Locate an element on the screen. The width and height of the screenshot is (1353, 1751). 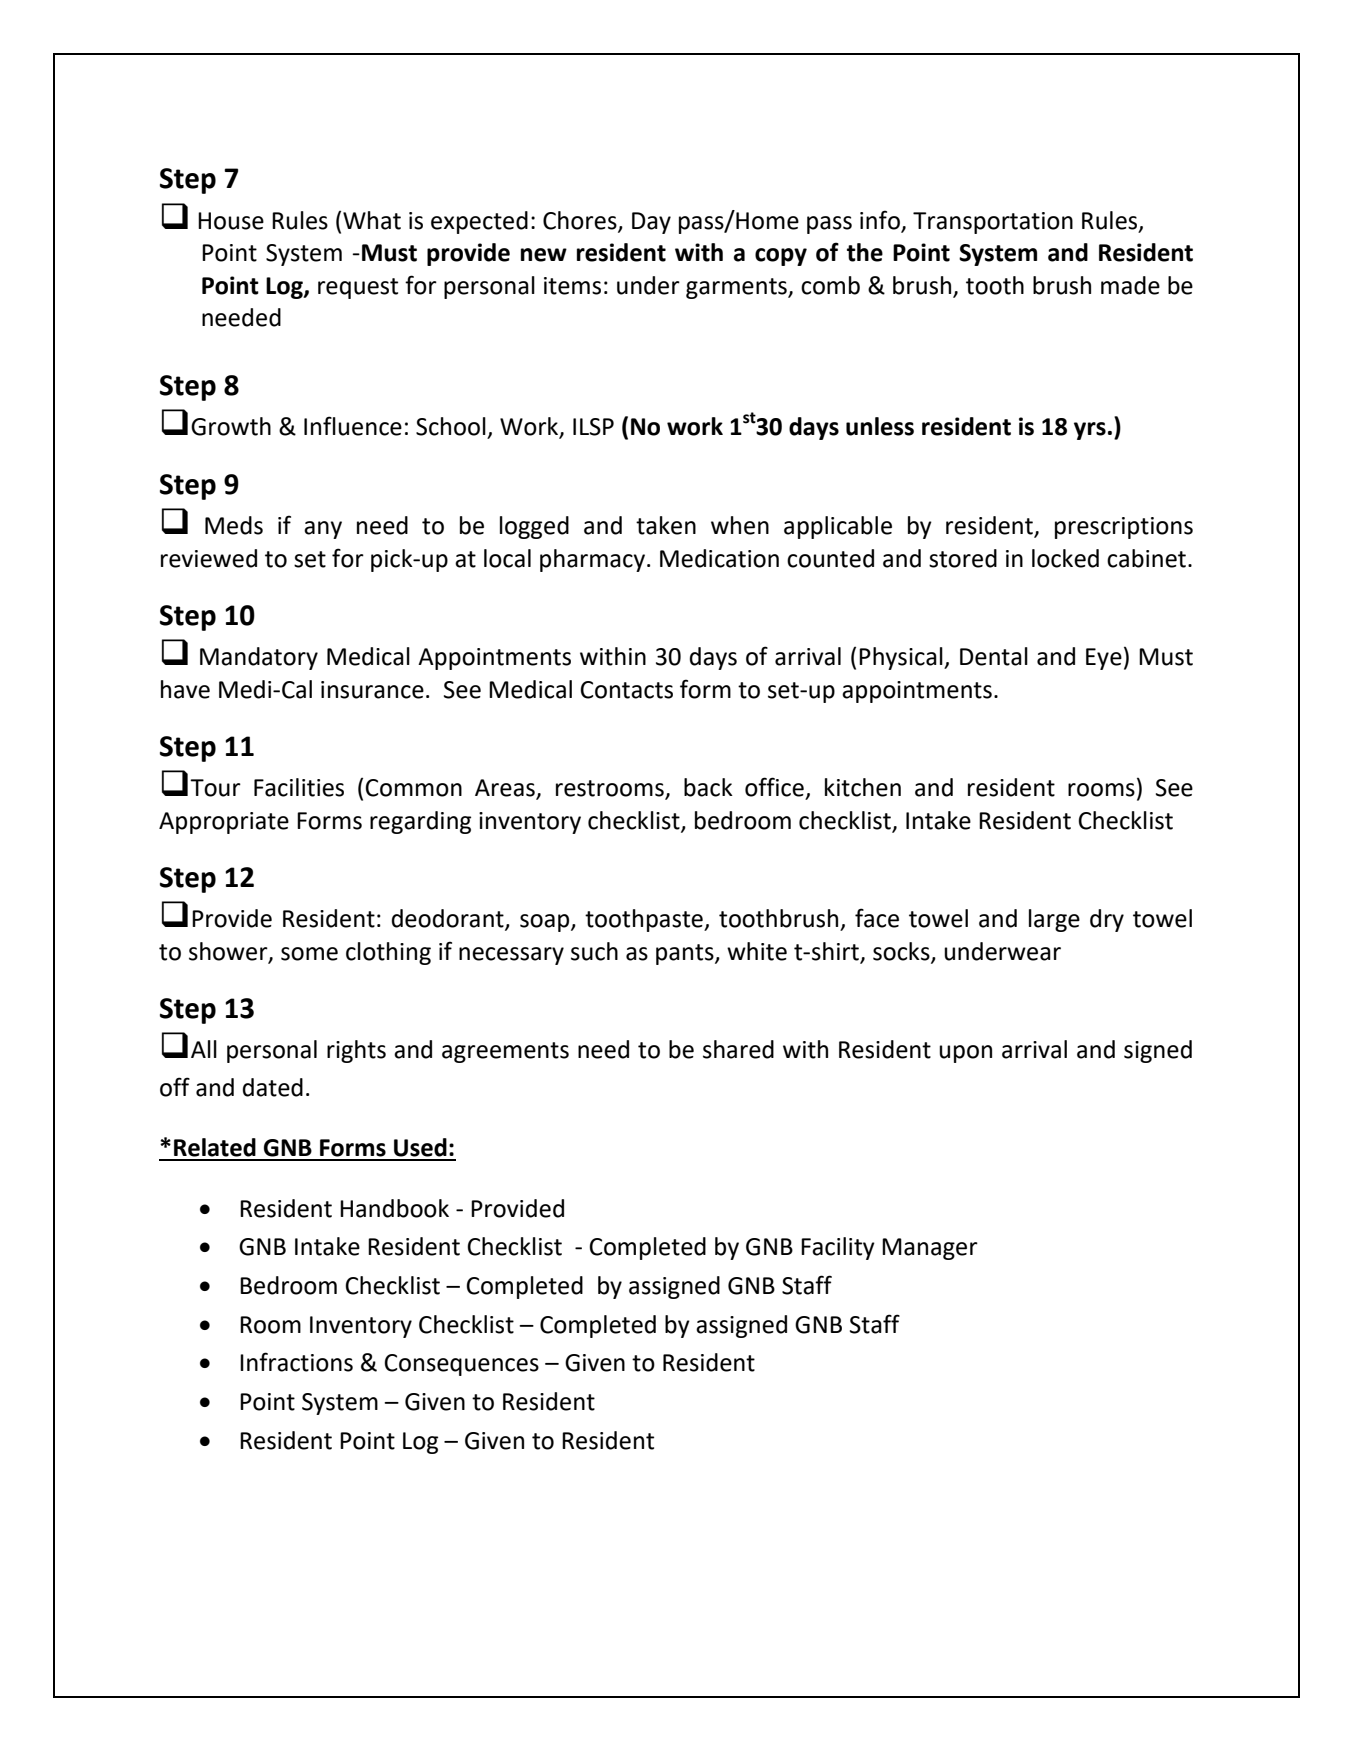
kitchen is located at coordinates (863, 787).
